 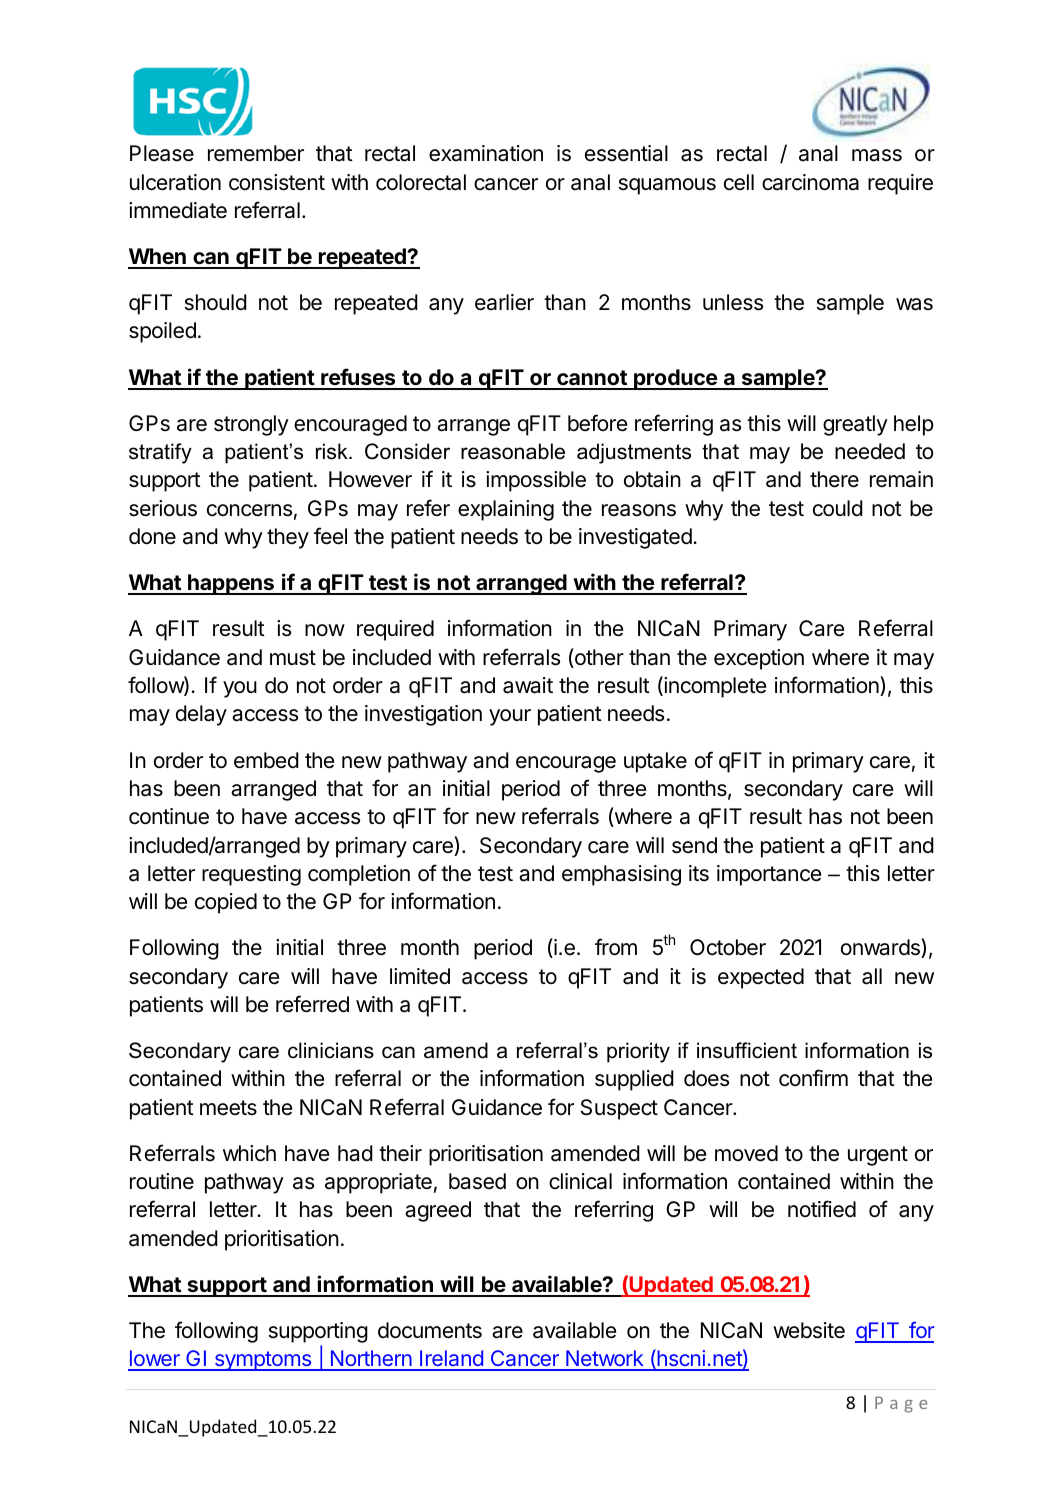 What do you see at coordinates (277, 182) in the document?
I see `consistent` at bounding box center [277, 182].
